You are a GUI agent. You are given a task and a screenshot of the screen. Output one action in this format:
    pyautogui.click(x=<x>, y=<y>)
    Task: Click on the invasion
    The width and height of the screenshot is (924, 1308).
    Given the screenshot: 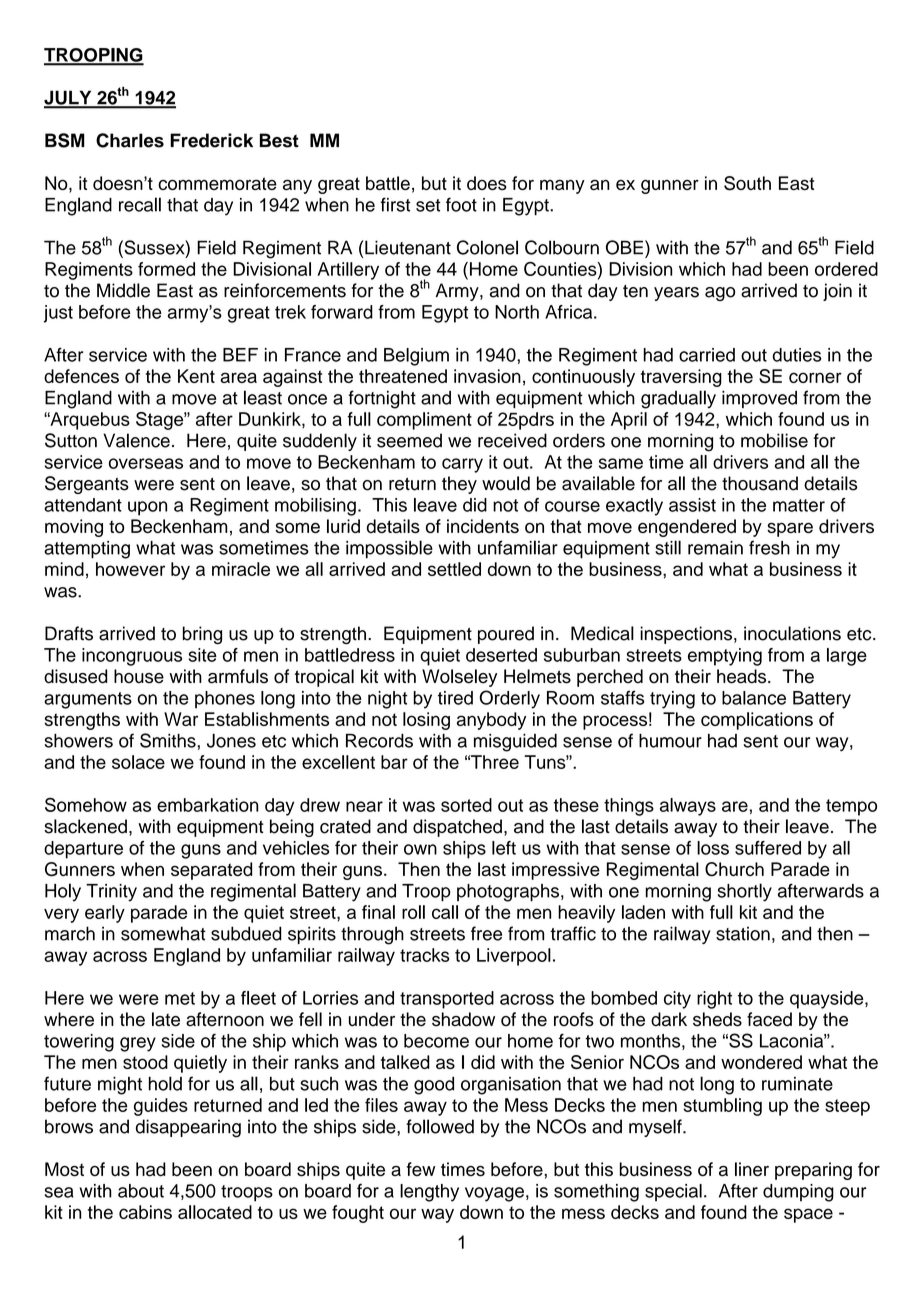 What is the action you would take?
    pyautogui.click(x=487, y=376)
